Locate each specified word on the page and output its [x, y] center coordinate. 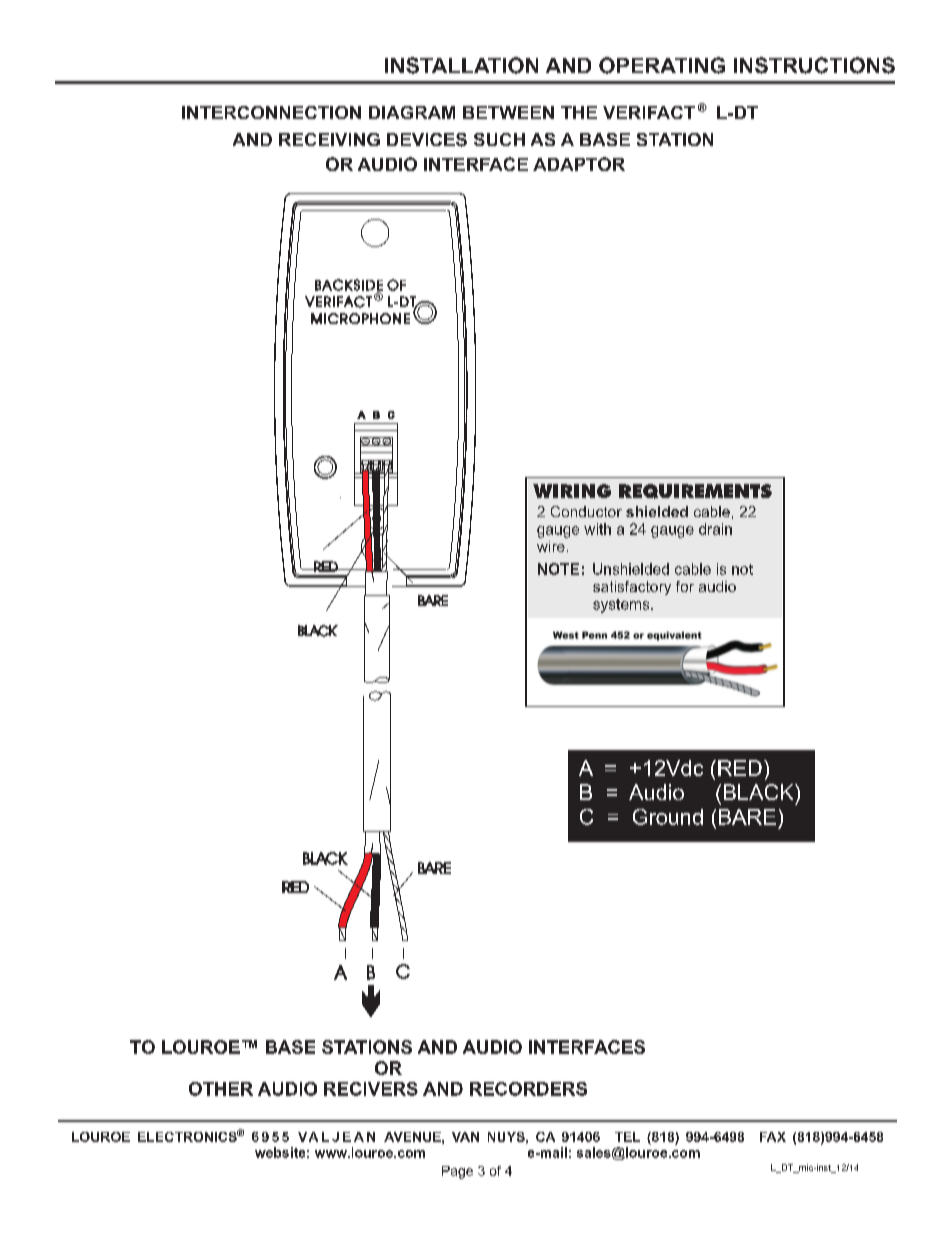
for [685, 586]
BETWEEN [508, 112]
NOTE [558, 569]
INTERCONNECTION [271, 112]
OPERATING [662, 65]
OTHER [221, 1089]
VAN [465, 1137]
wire [551, 546]
